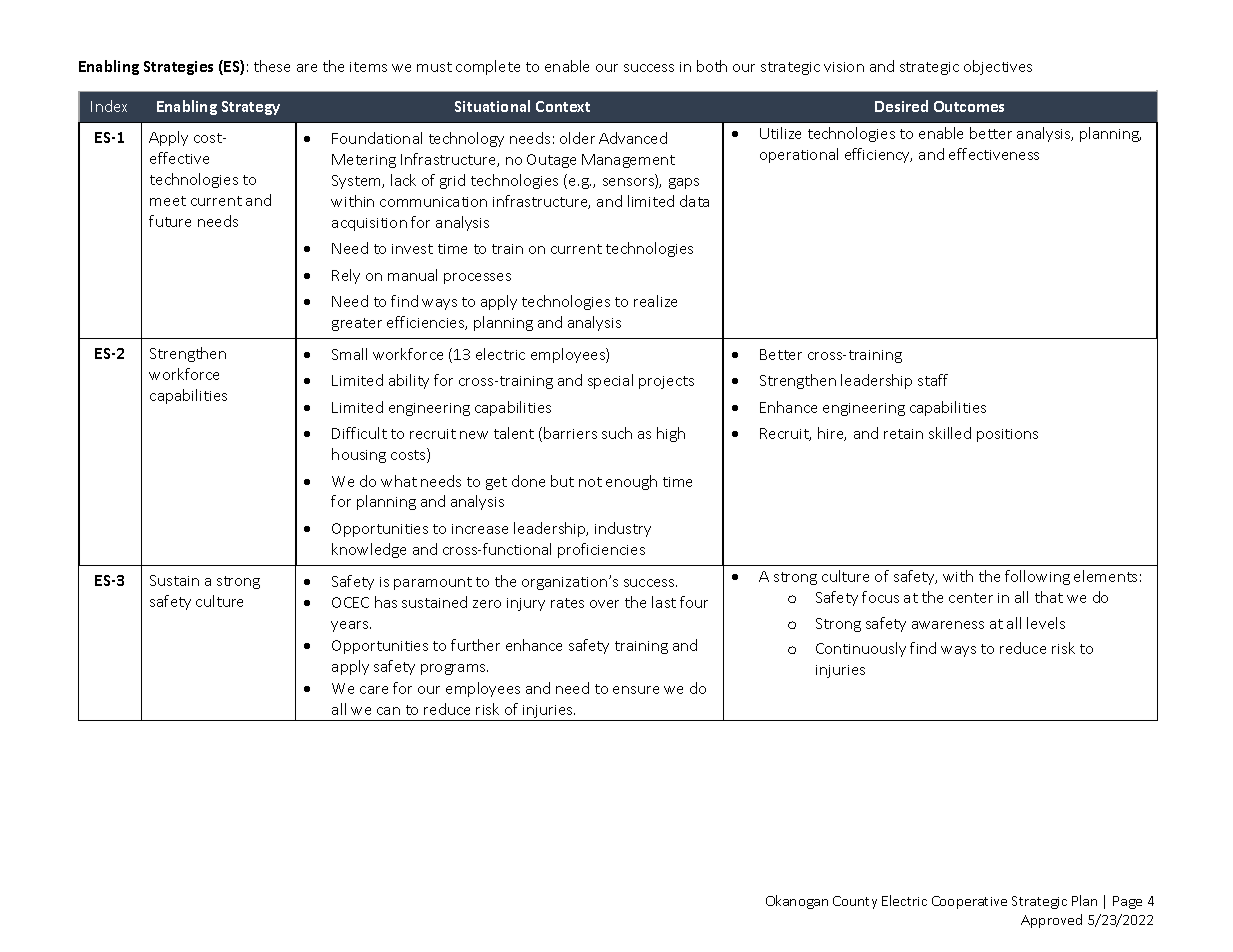 This page has width=1233, height=952. I want to click on Strategy, so click(251, 108).
